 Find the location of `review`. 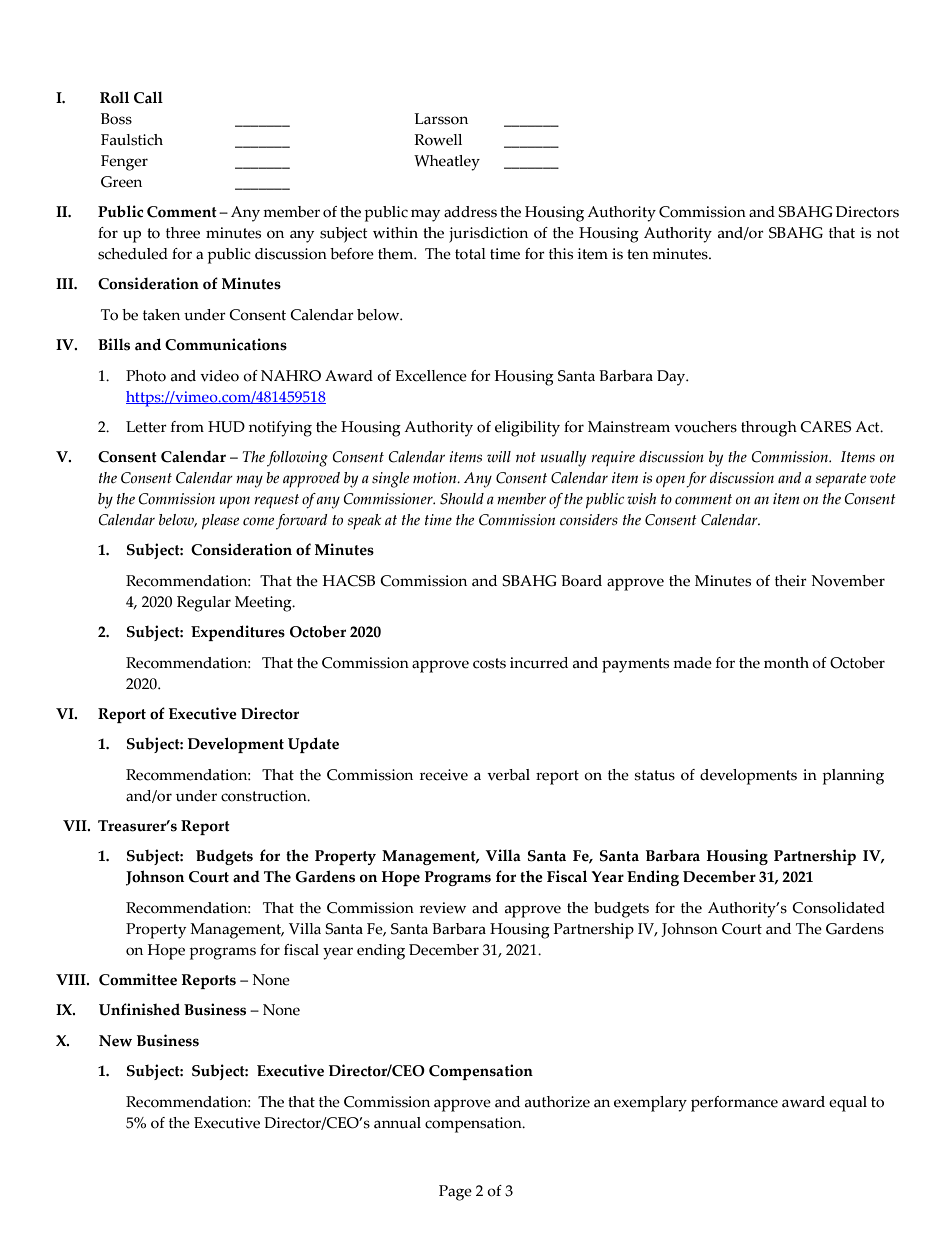

review is located at coordinates (443, 908).
